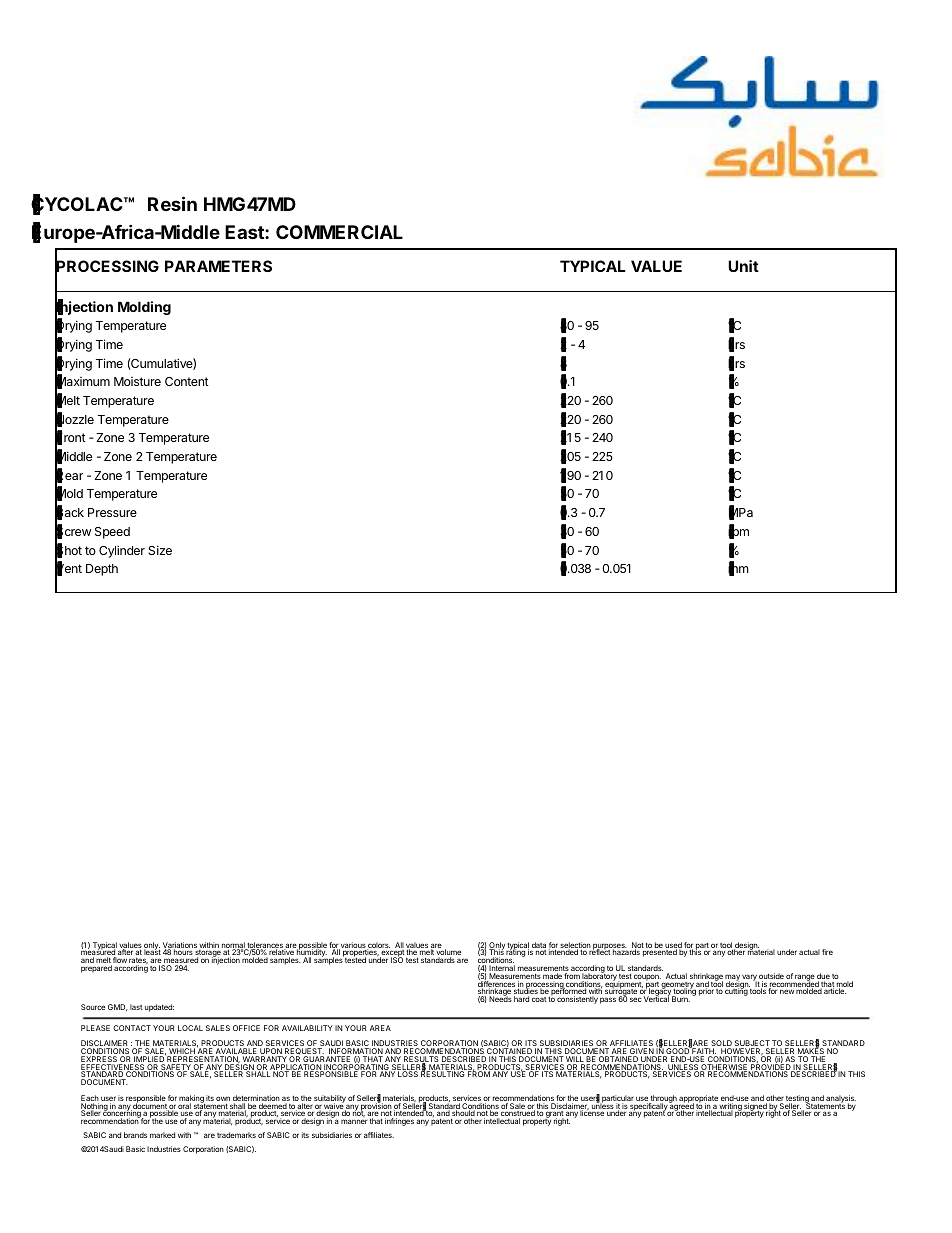 The width and height of the image is (952, 1233). Describe the element at coordinates (743, 266) in the image. I see `Unit` at that location.
